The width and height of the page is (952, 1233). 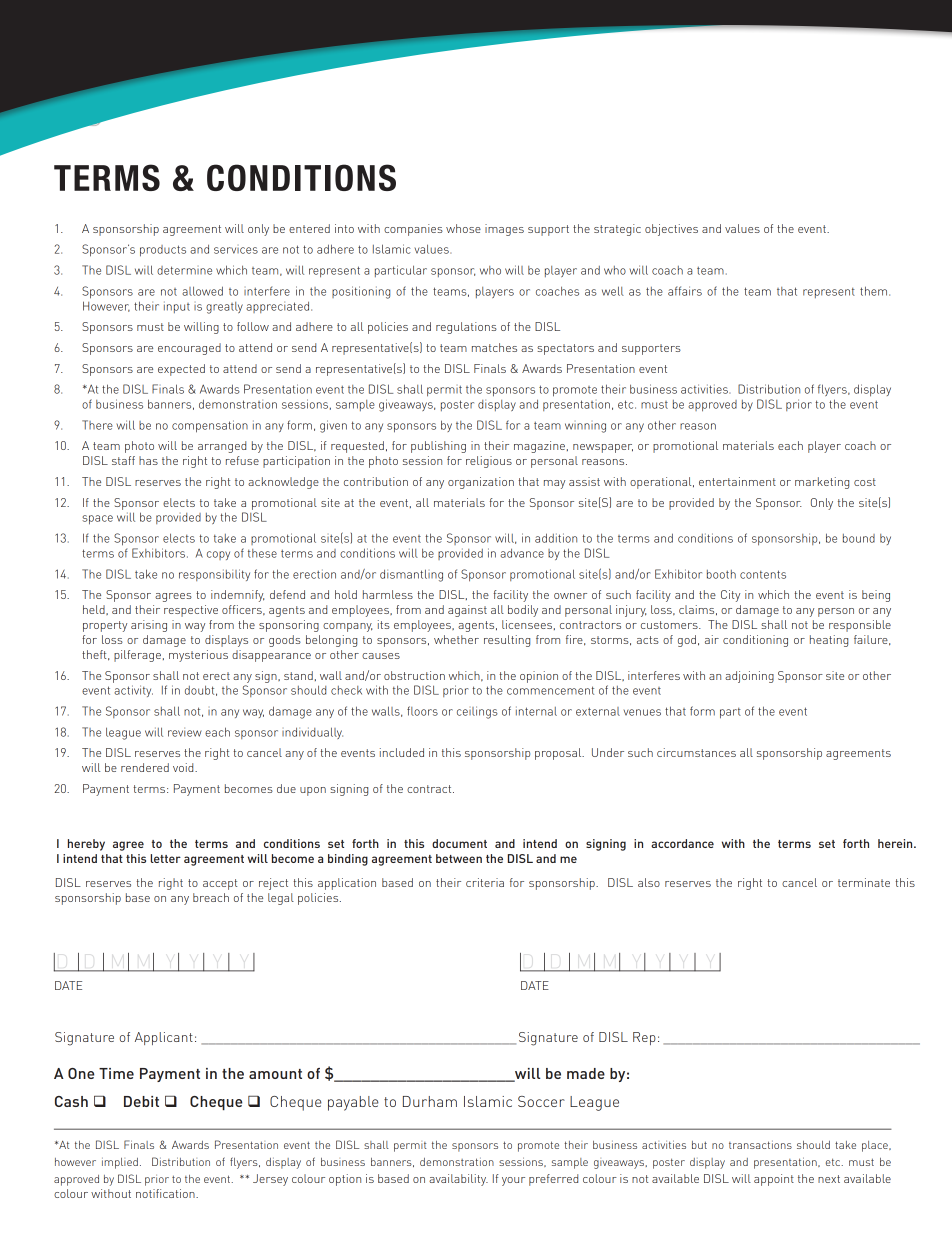 What do you see at coordinates (477, 712) in the page?
I see `ceilings` at bounding box center [477, 712].
